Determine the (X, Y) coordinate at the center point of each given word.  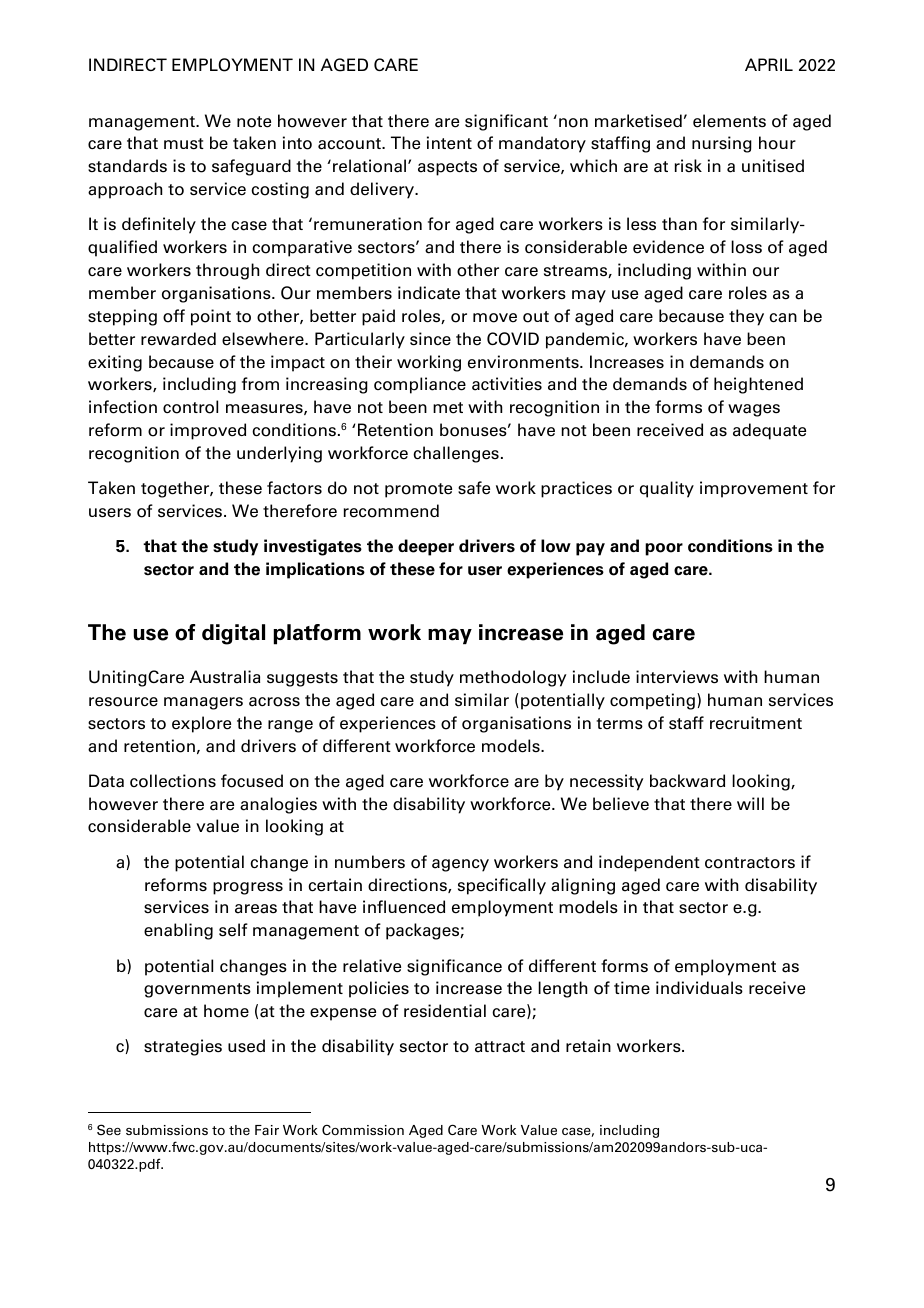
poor (664, 549)
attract (500, 1047)
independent (649, 863)
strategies (183, 1047)
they (746, 317)
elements (729, 121)
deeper (426, 547)
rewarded (178, 339)
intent (449, 143)
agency (460, 865)
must (184, 144)
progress (248, 888)
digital (233, 634)
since (430, 339)
